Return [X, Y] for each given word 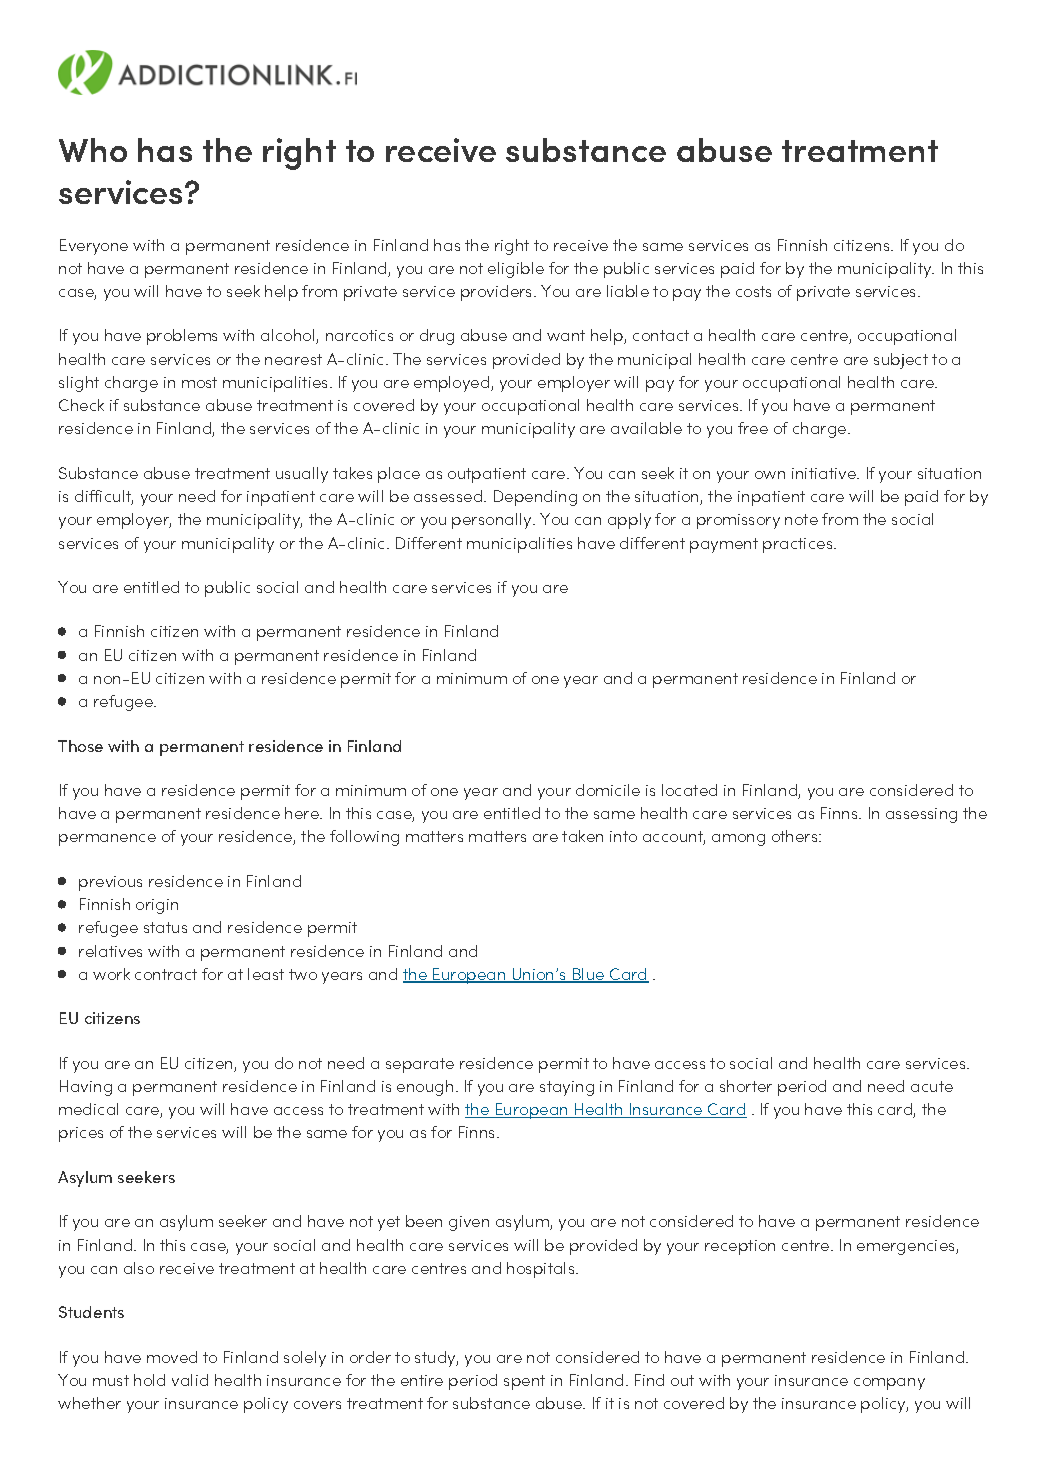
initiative [825, 473]
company [889, 1384]
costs [753, 291]
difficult [104, 497]
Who [93, 150]
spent [524, 1382]
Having [86, 1088]
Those [80, 746]
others [796, 836]
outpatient [487, 475]
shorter [746, 1086]
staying [567, 1088]
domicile [608, 790]
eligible [516, 270]
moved [172, 1357]
